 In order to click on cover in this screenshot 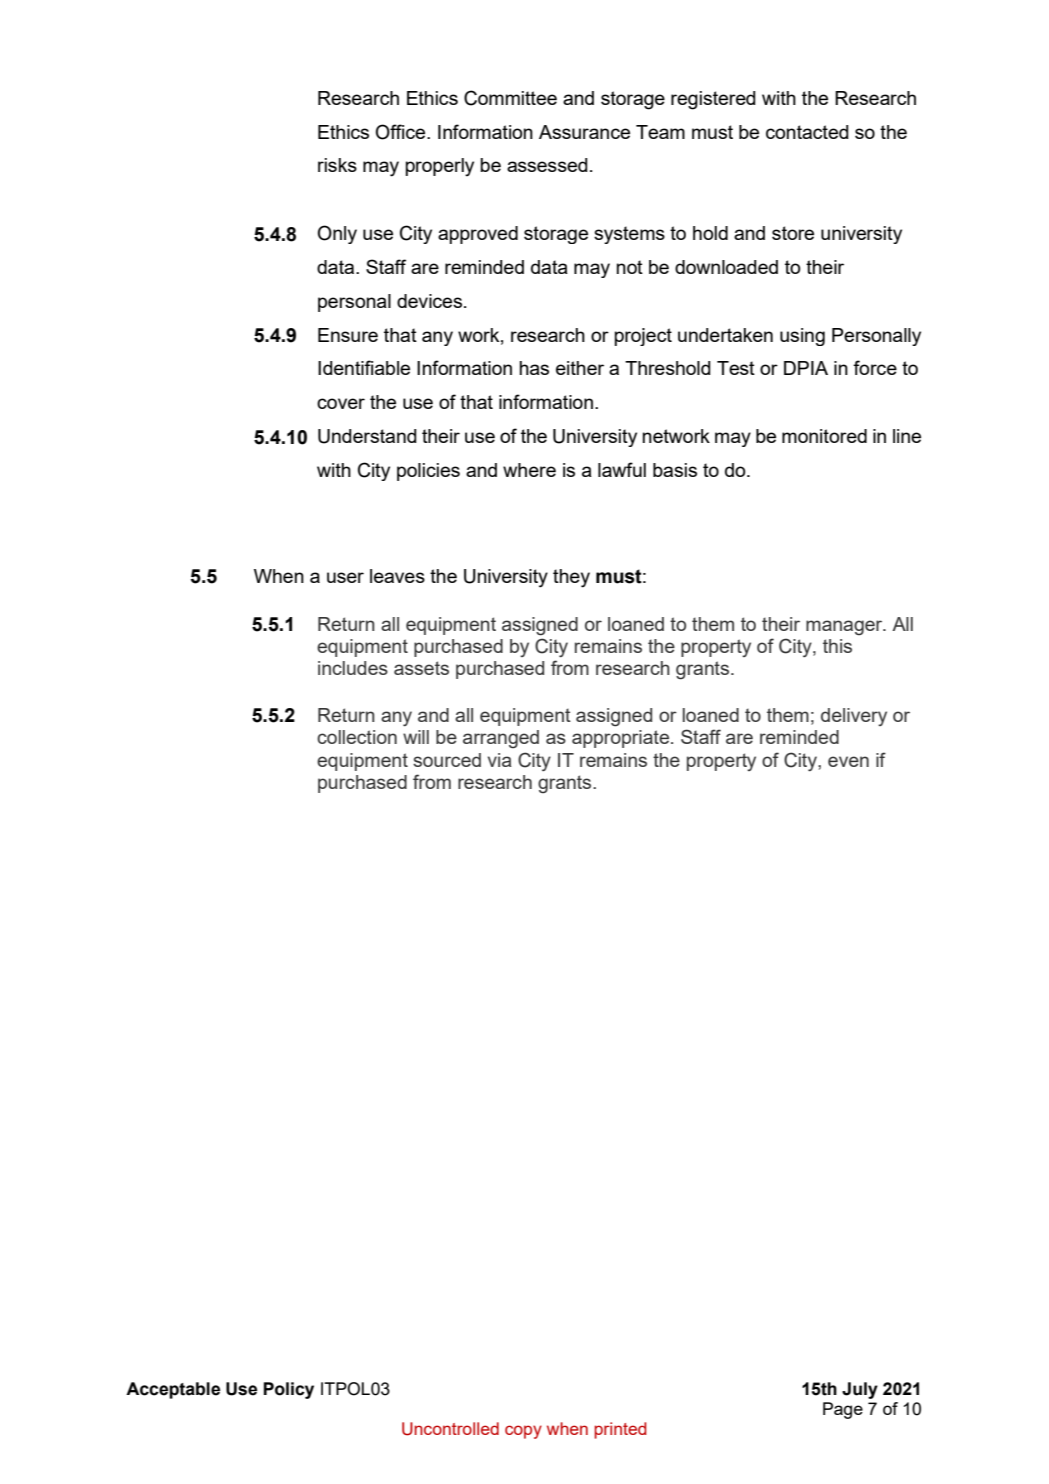, I will do `click(341, 403)`.
